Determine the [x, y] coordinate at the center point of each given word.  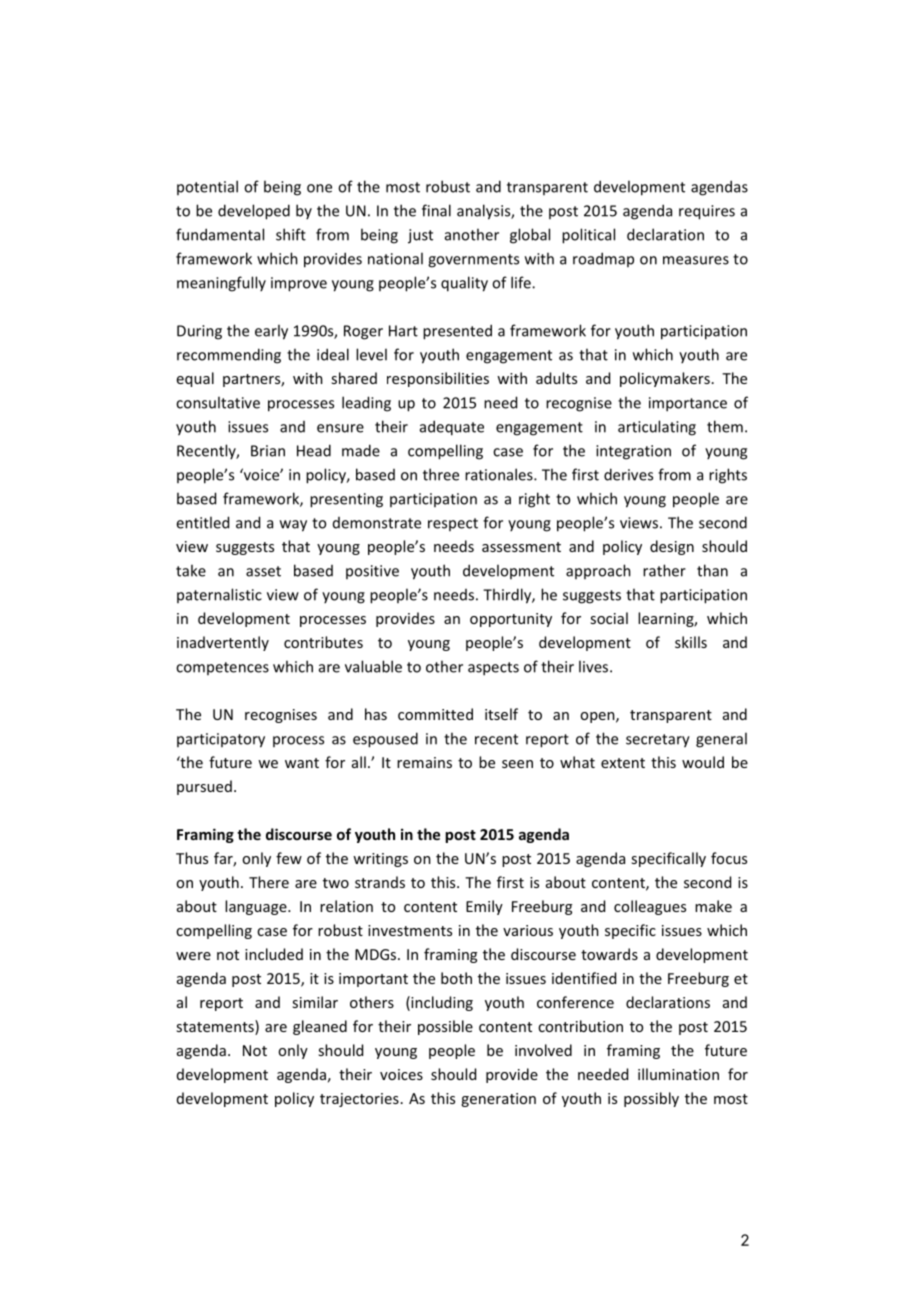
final [436, 210]
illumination [678, 1074]
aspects [493, 669]
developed [254, 212]
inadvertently [223, 643]
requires [707, 212]
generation [498, 1100]
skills [691, 642]
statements [216, 1027]
